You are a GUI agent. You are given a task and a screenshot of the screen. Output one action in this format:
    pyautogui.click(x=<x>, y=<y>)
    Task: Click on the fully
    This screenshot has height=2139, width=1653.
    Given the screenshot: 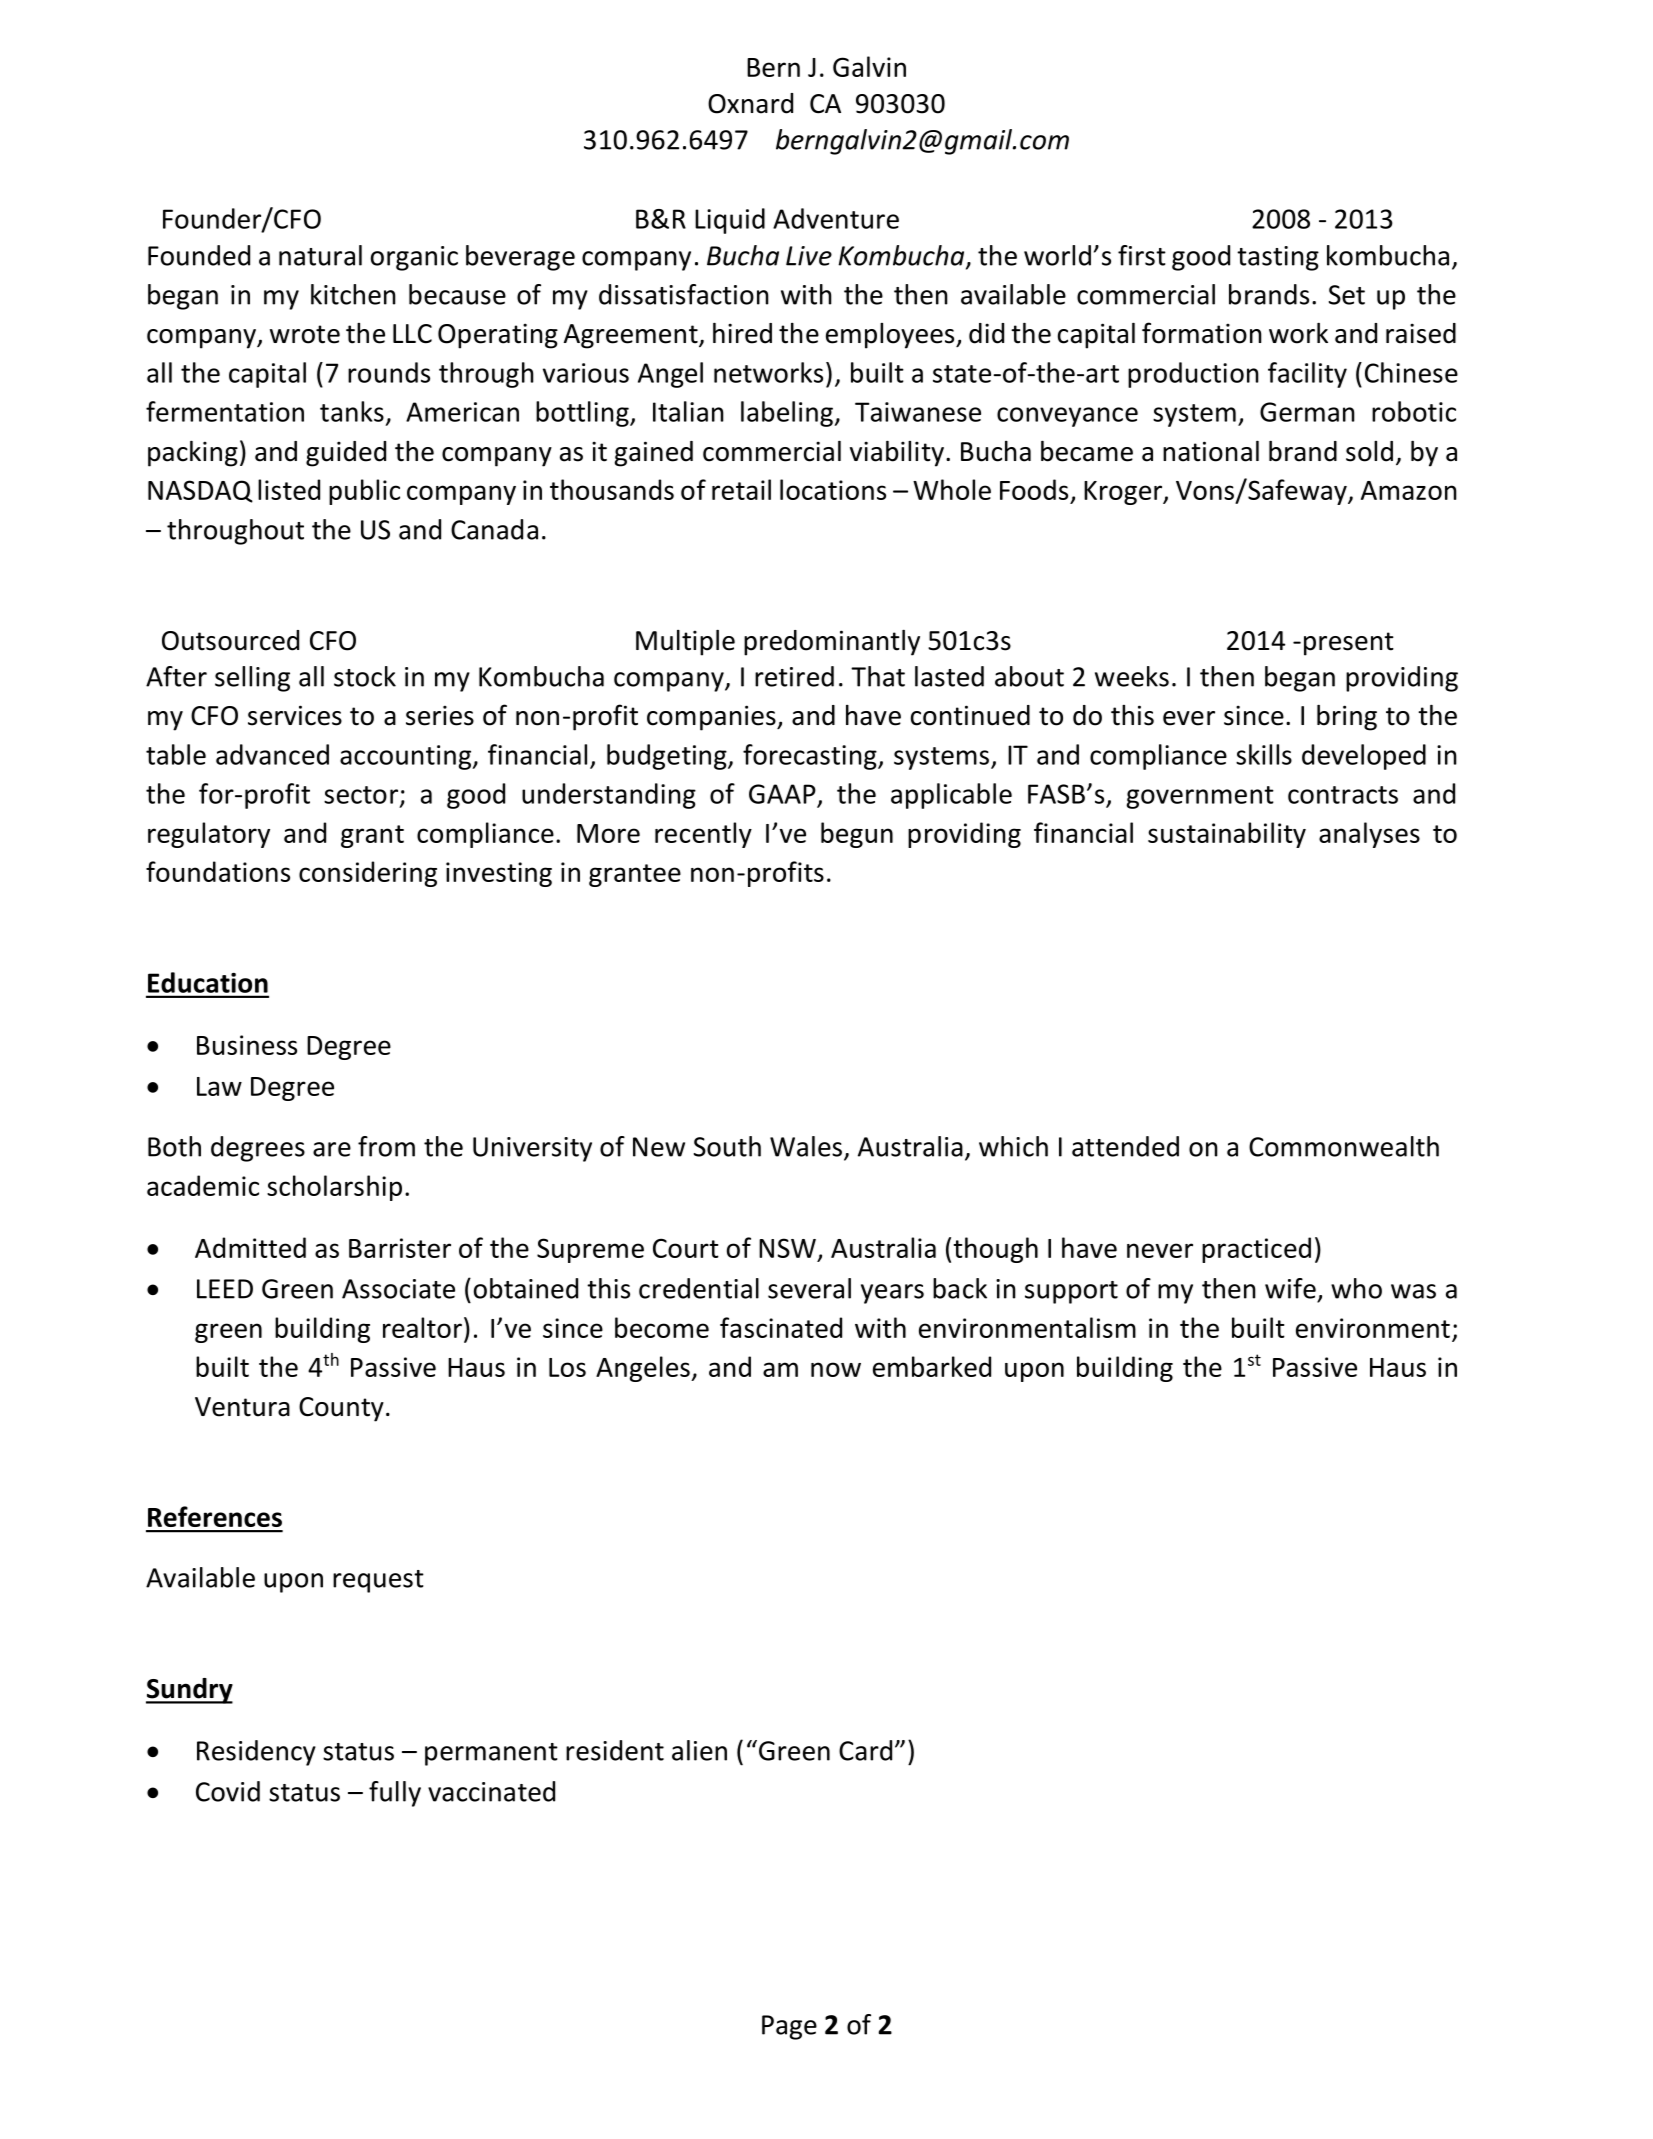 What is the action you would take?
    pyautogui.click(x=395, y=1794)
